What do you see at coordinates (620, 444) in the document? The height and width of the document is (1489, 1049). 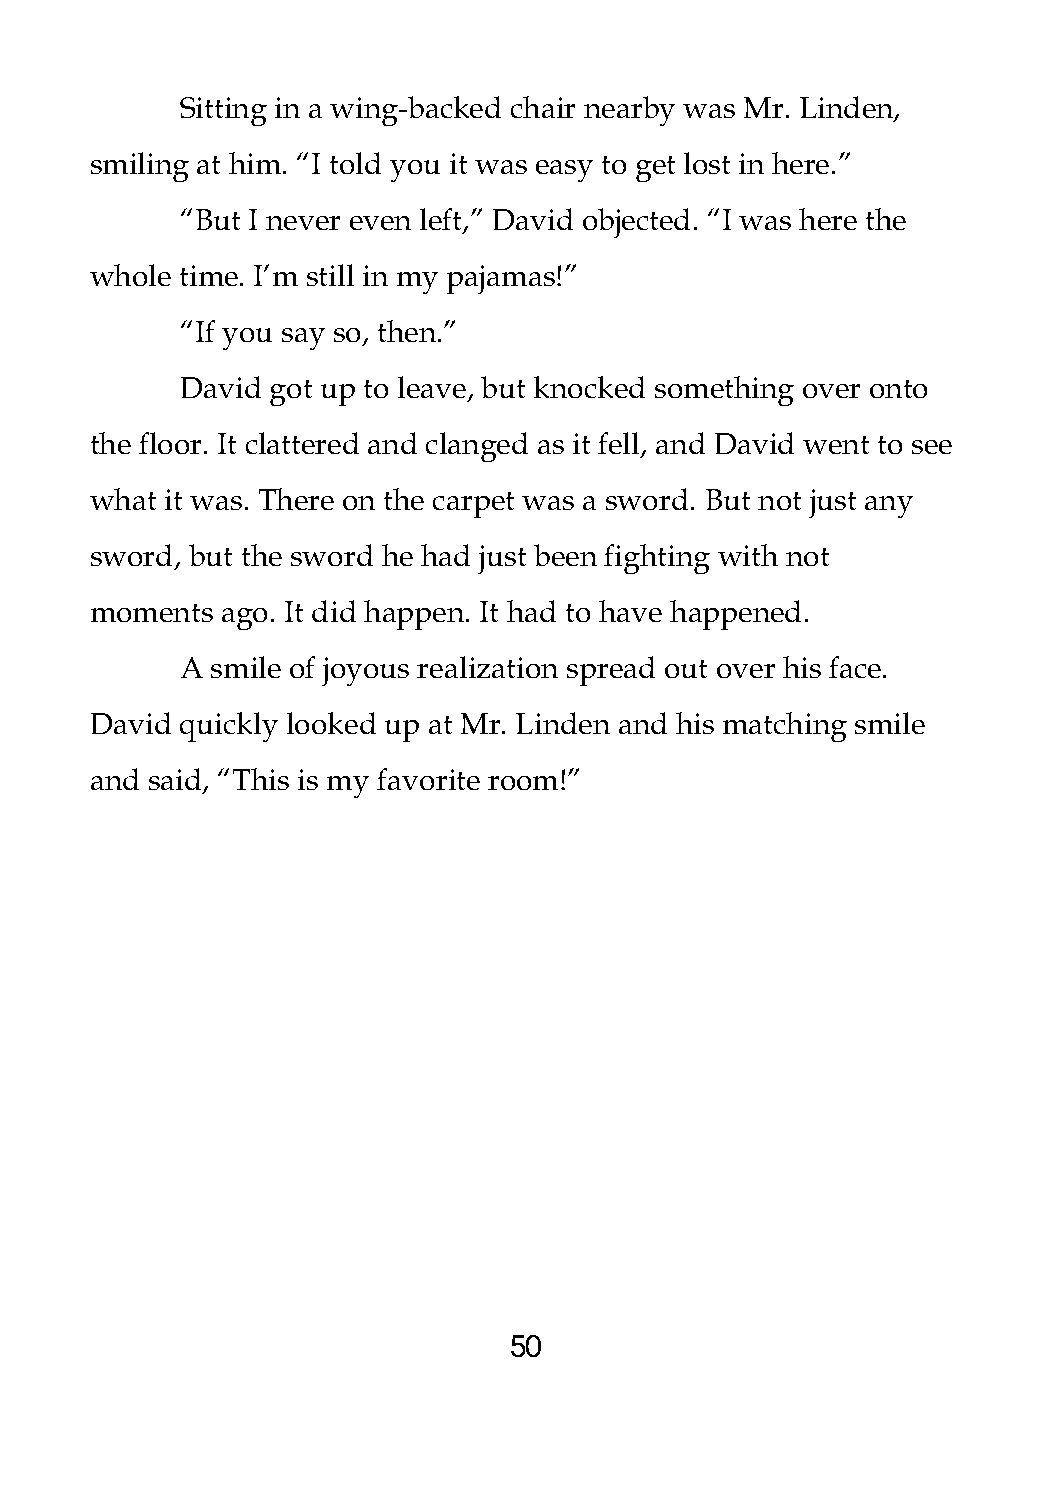 I see `fell` at bounding box center [620, 444].
